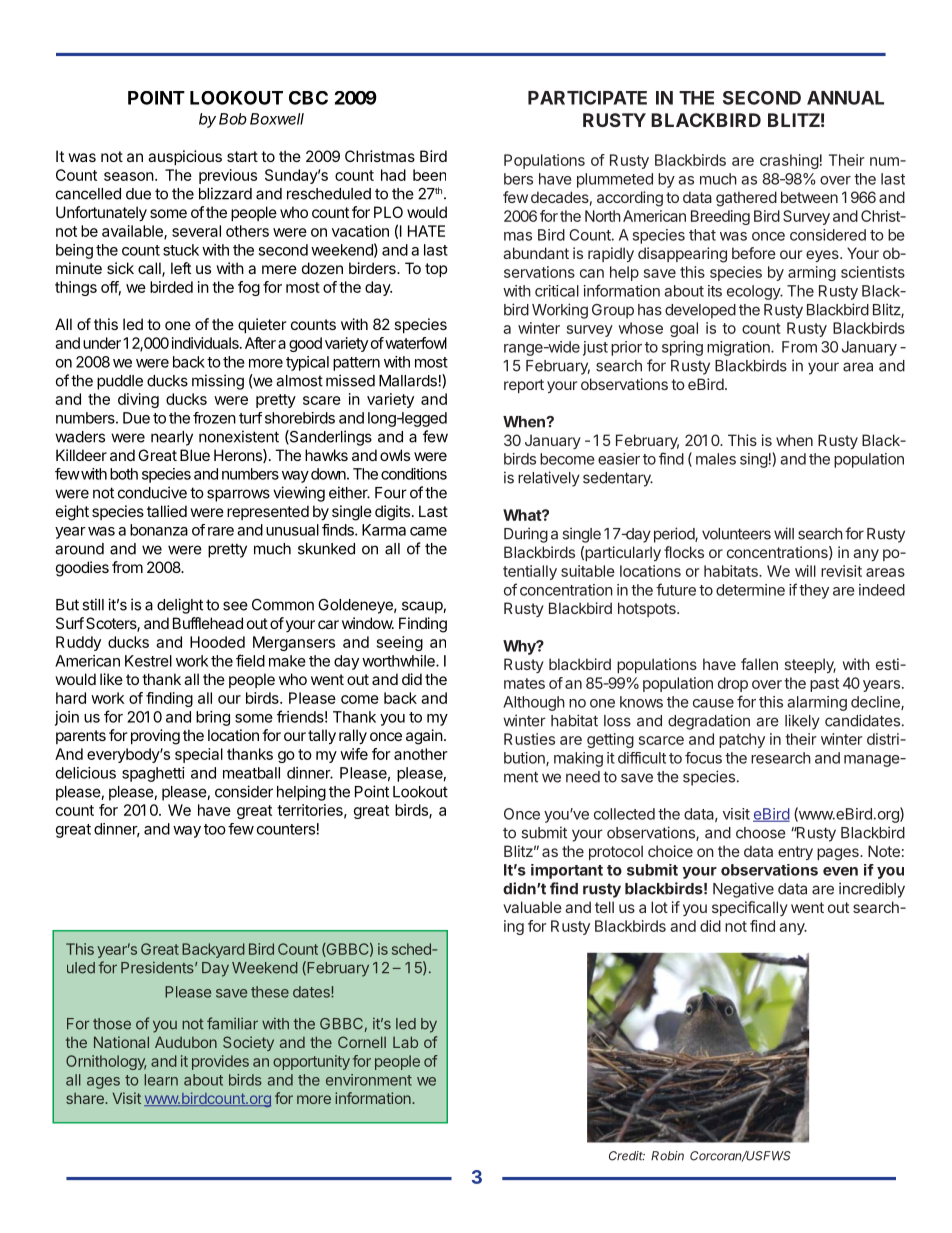 This screenshot has width=952, height=1233. What do you see at coordinates (195, 455) in the screenshot?
I see `Blue` at bounding box center [195, 455].
